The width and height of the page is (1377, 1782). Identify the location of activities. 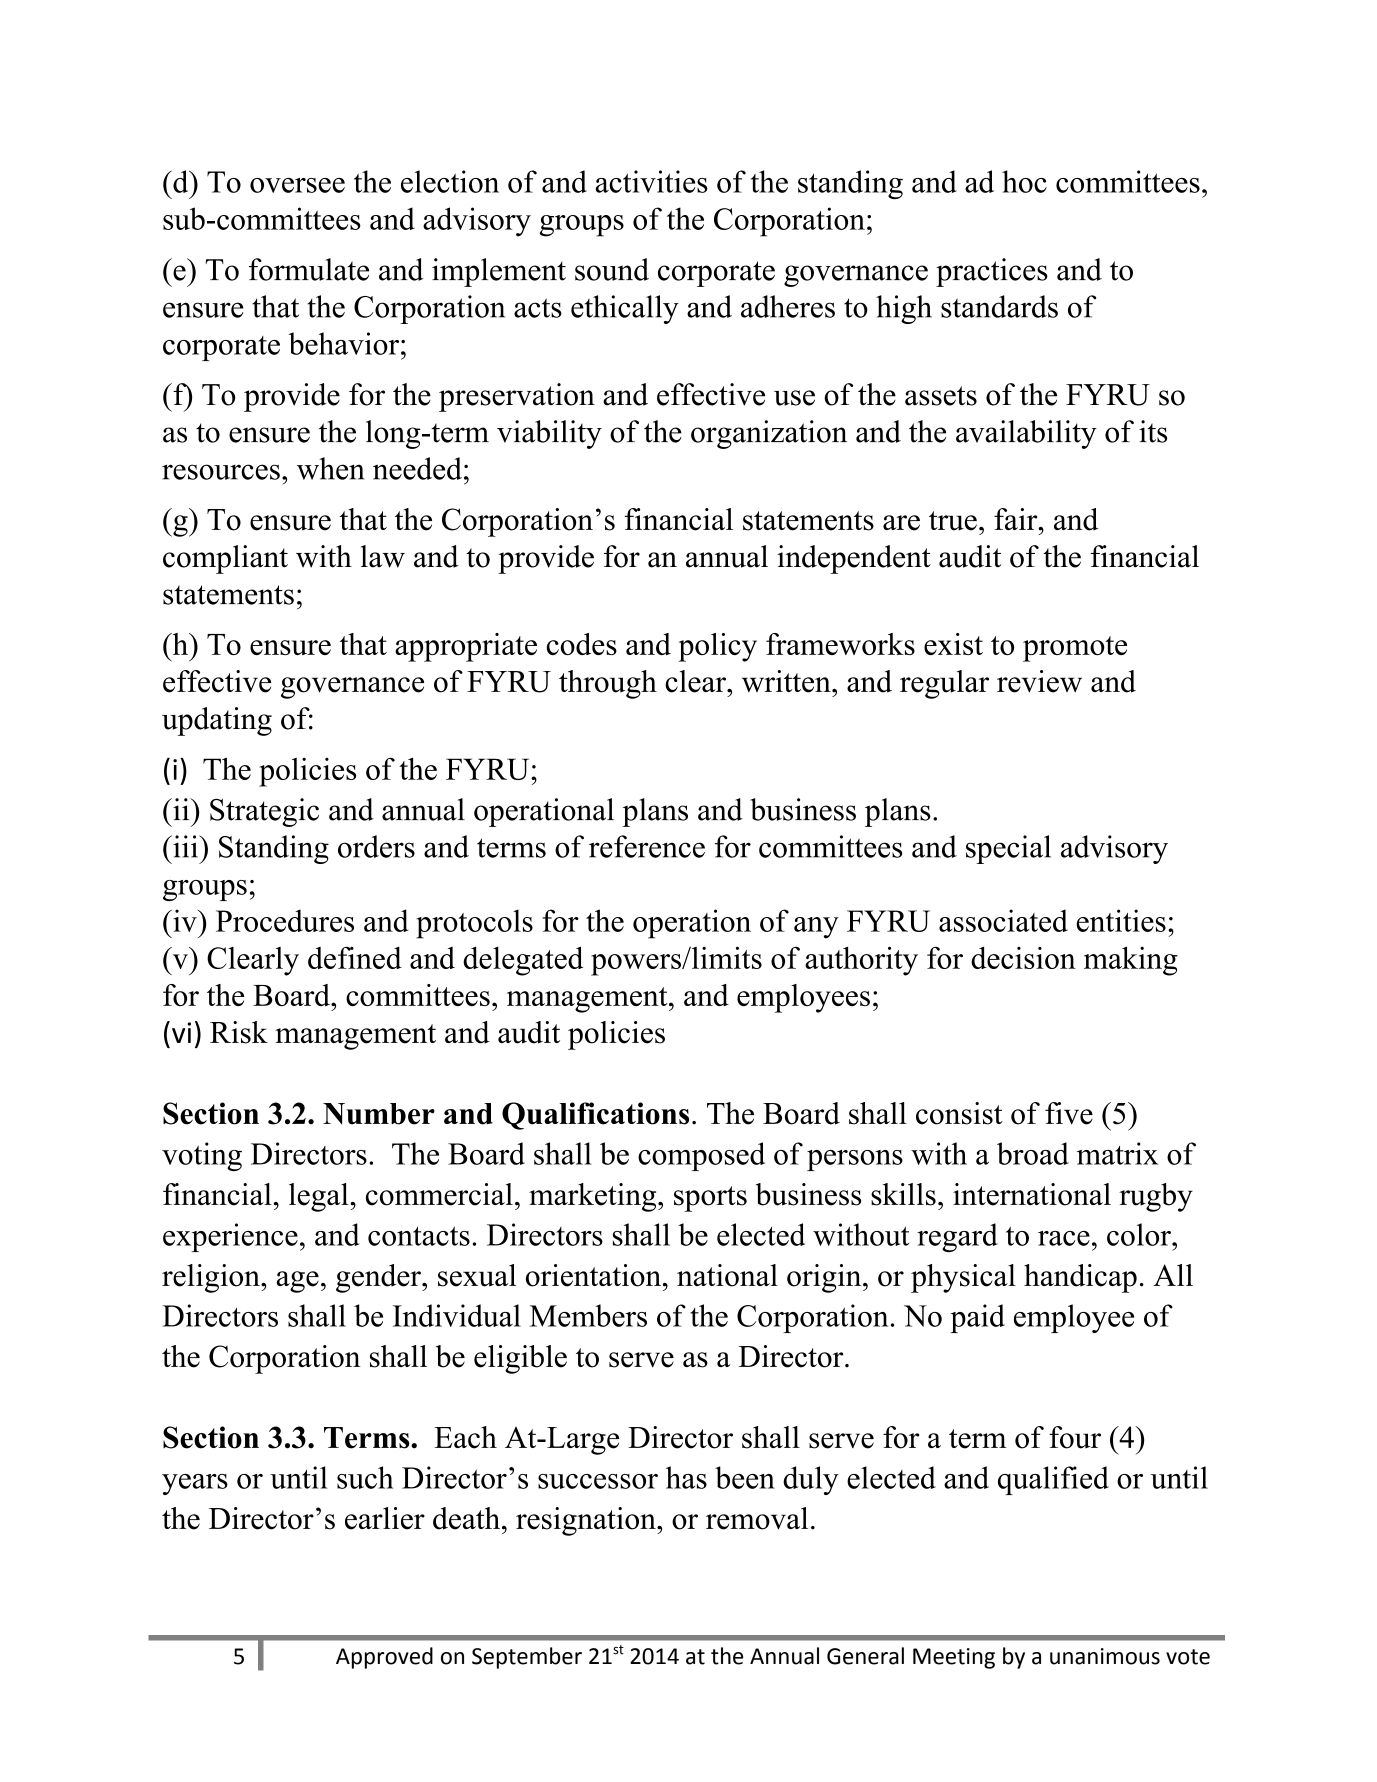
(652, 181).
